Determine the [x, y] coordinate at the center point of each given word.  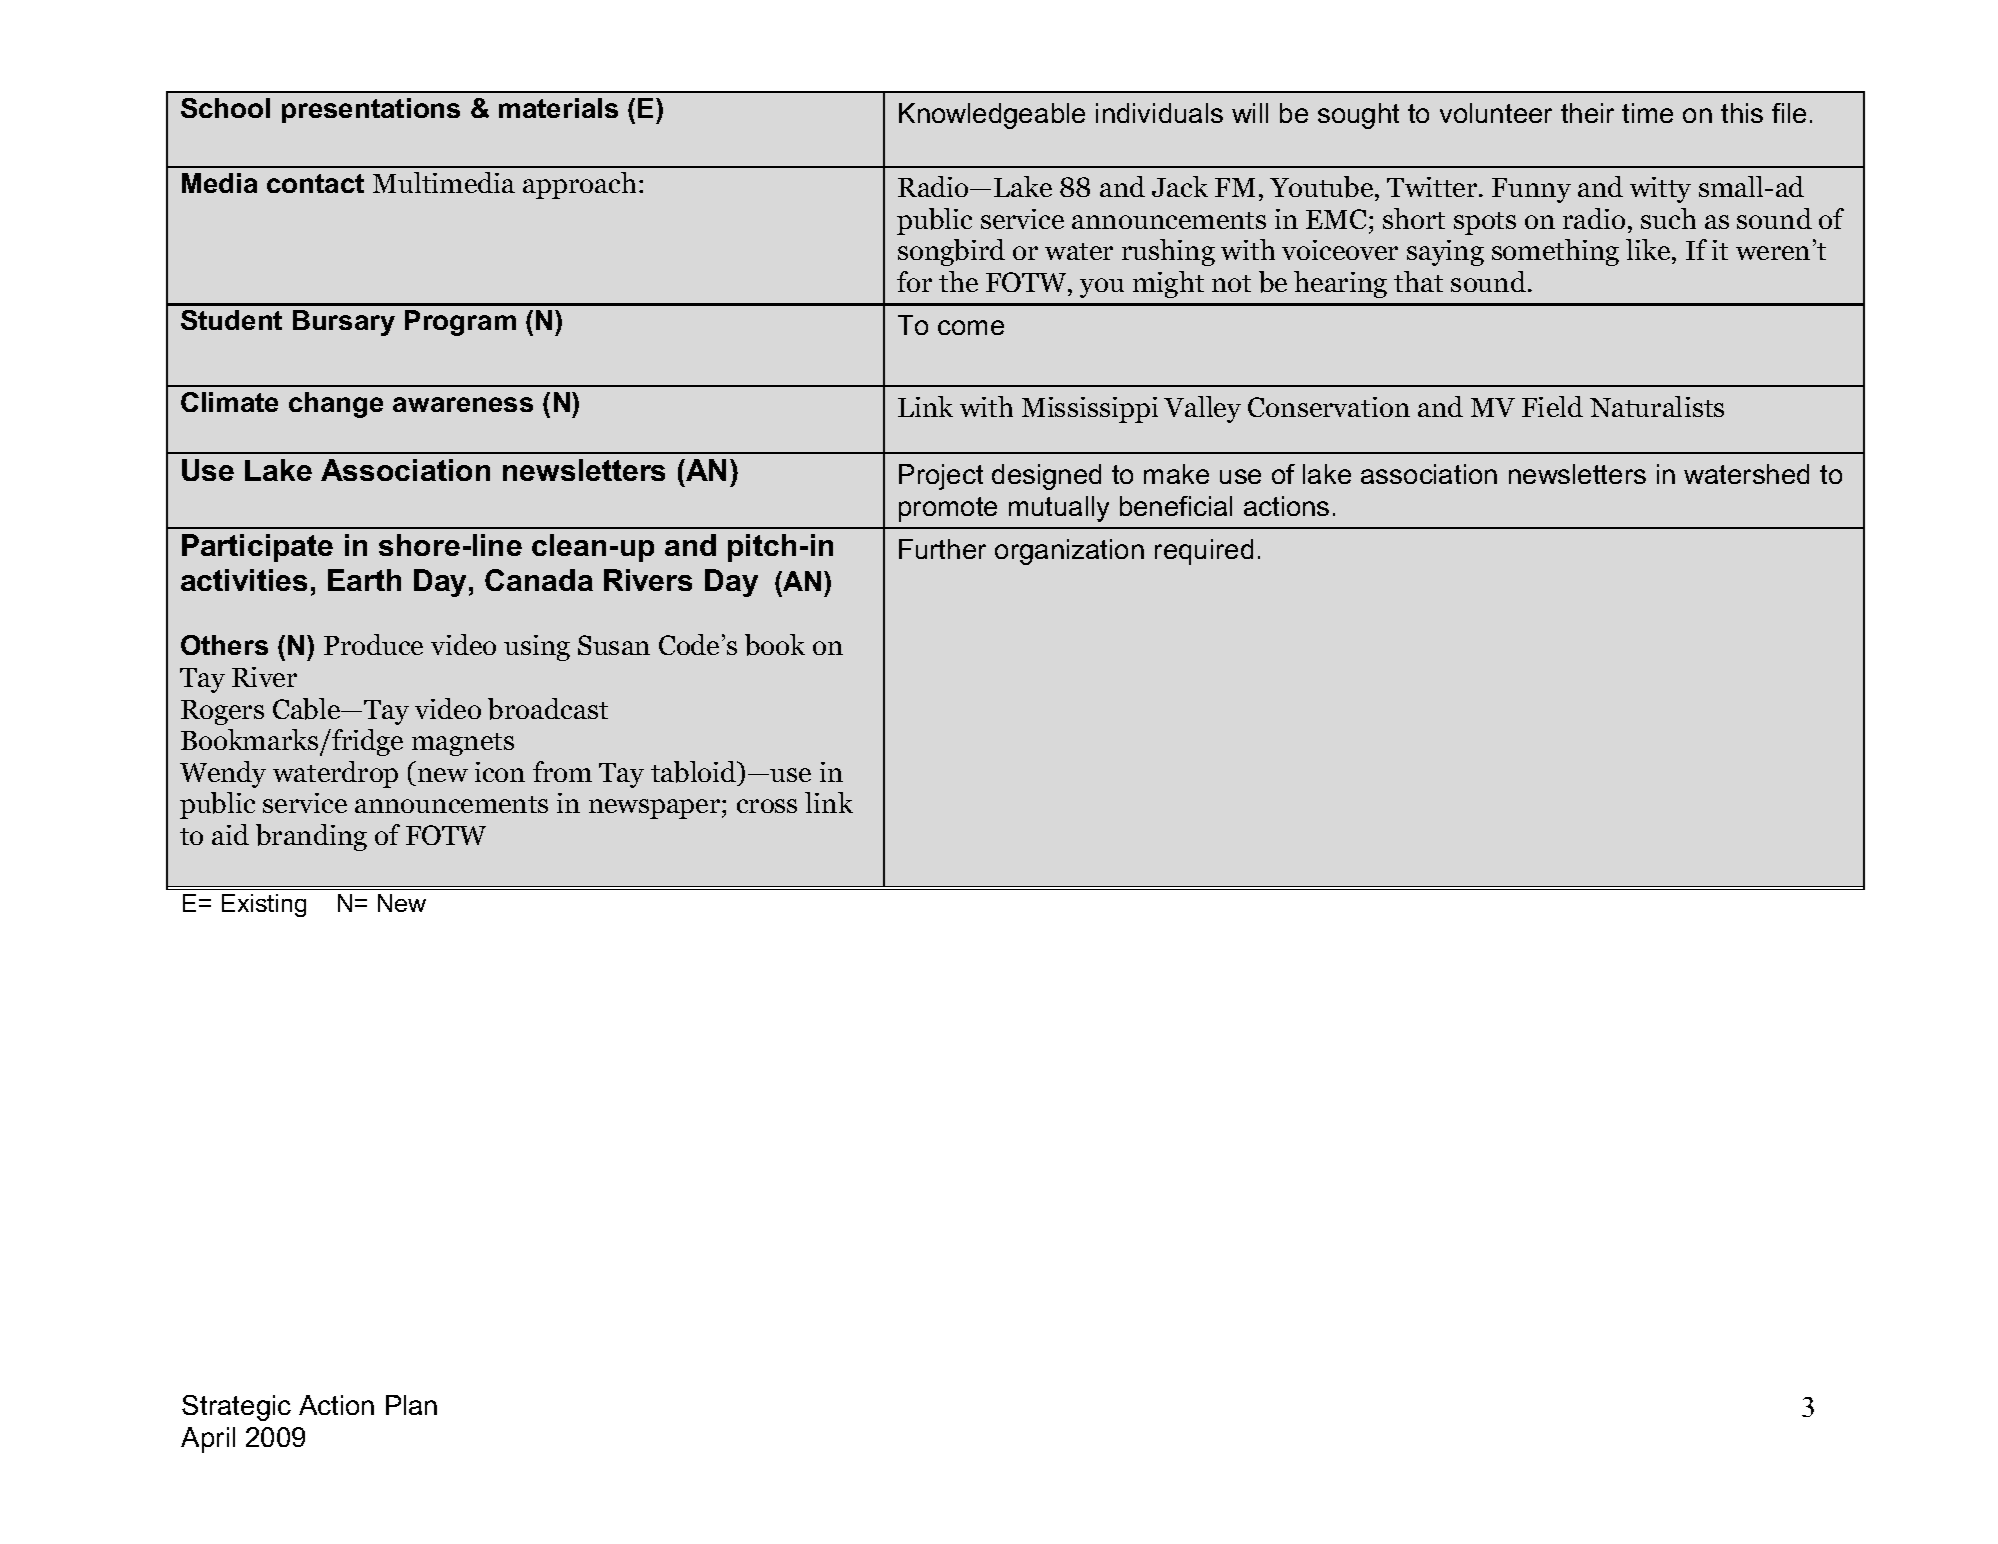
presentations [371, 110]
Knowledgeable [992, 116]
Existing [264, 905]
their [1587, 113]
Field [1552, 406]
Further [942, 549]
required [1204, 552]
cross [767, 806]
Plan [411, 1405]
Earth [364, 580]
